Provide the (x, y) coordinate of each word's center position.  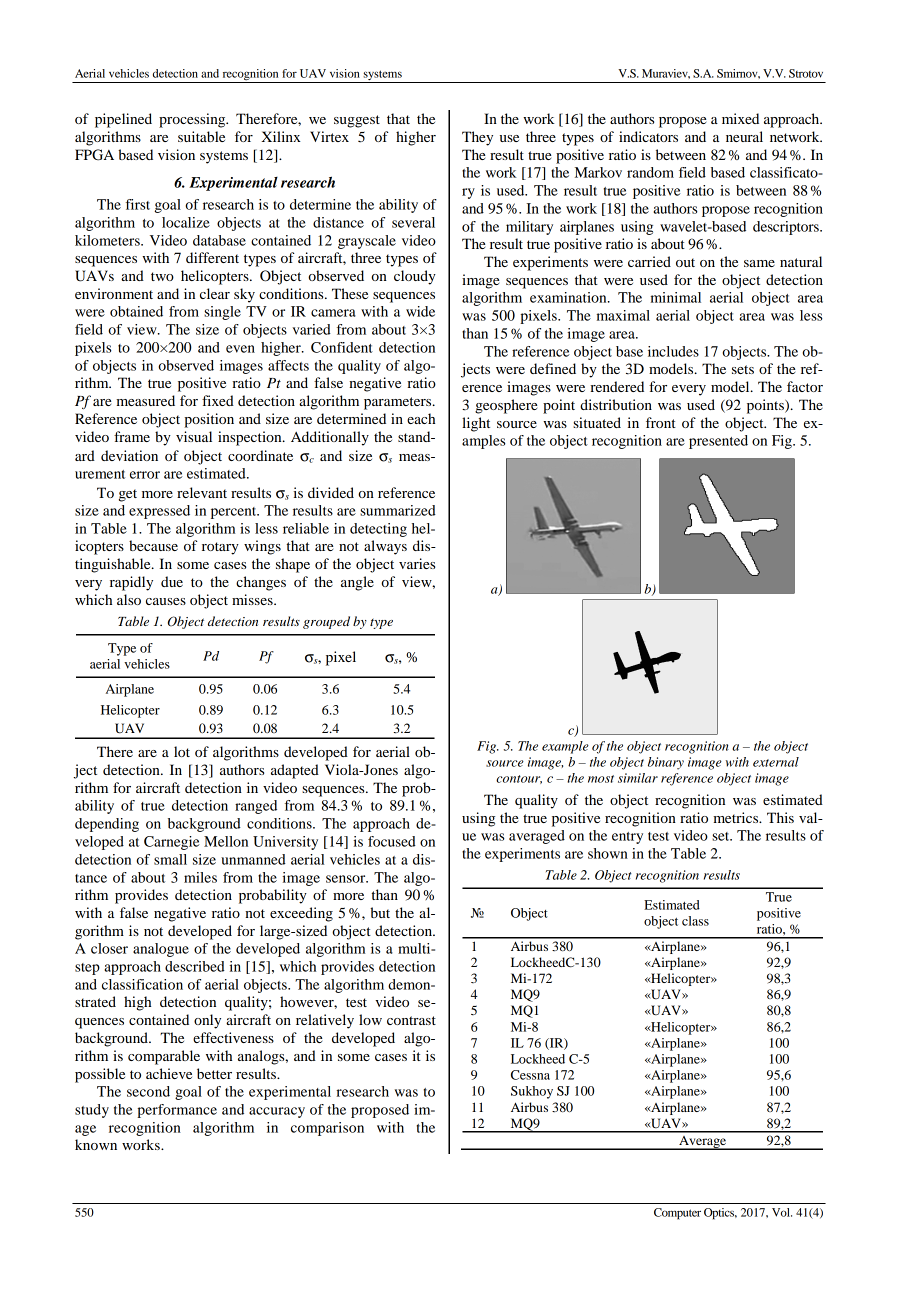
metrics (737, 817)
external (776, 762)
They (477, 138)
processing (193, 120)
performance (177, 1111)
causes (166, 601)
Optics (720, 1214)
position (209, 420)
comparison (327, 1129)
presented (718, 442)
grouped (326, 622)
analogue (161, 950)
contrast (411, 1020)
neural (744, 136)
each (421, 418)
